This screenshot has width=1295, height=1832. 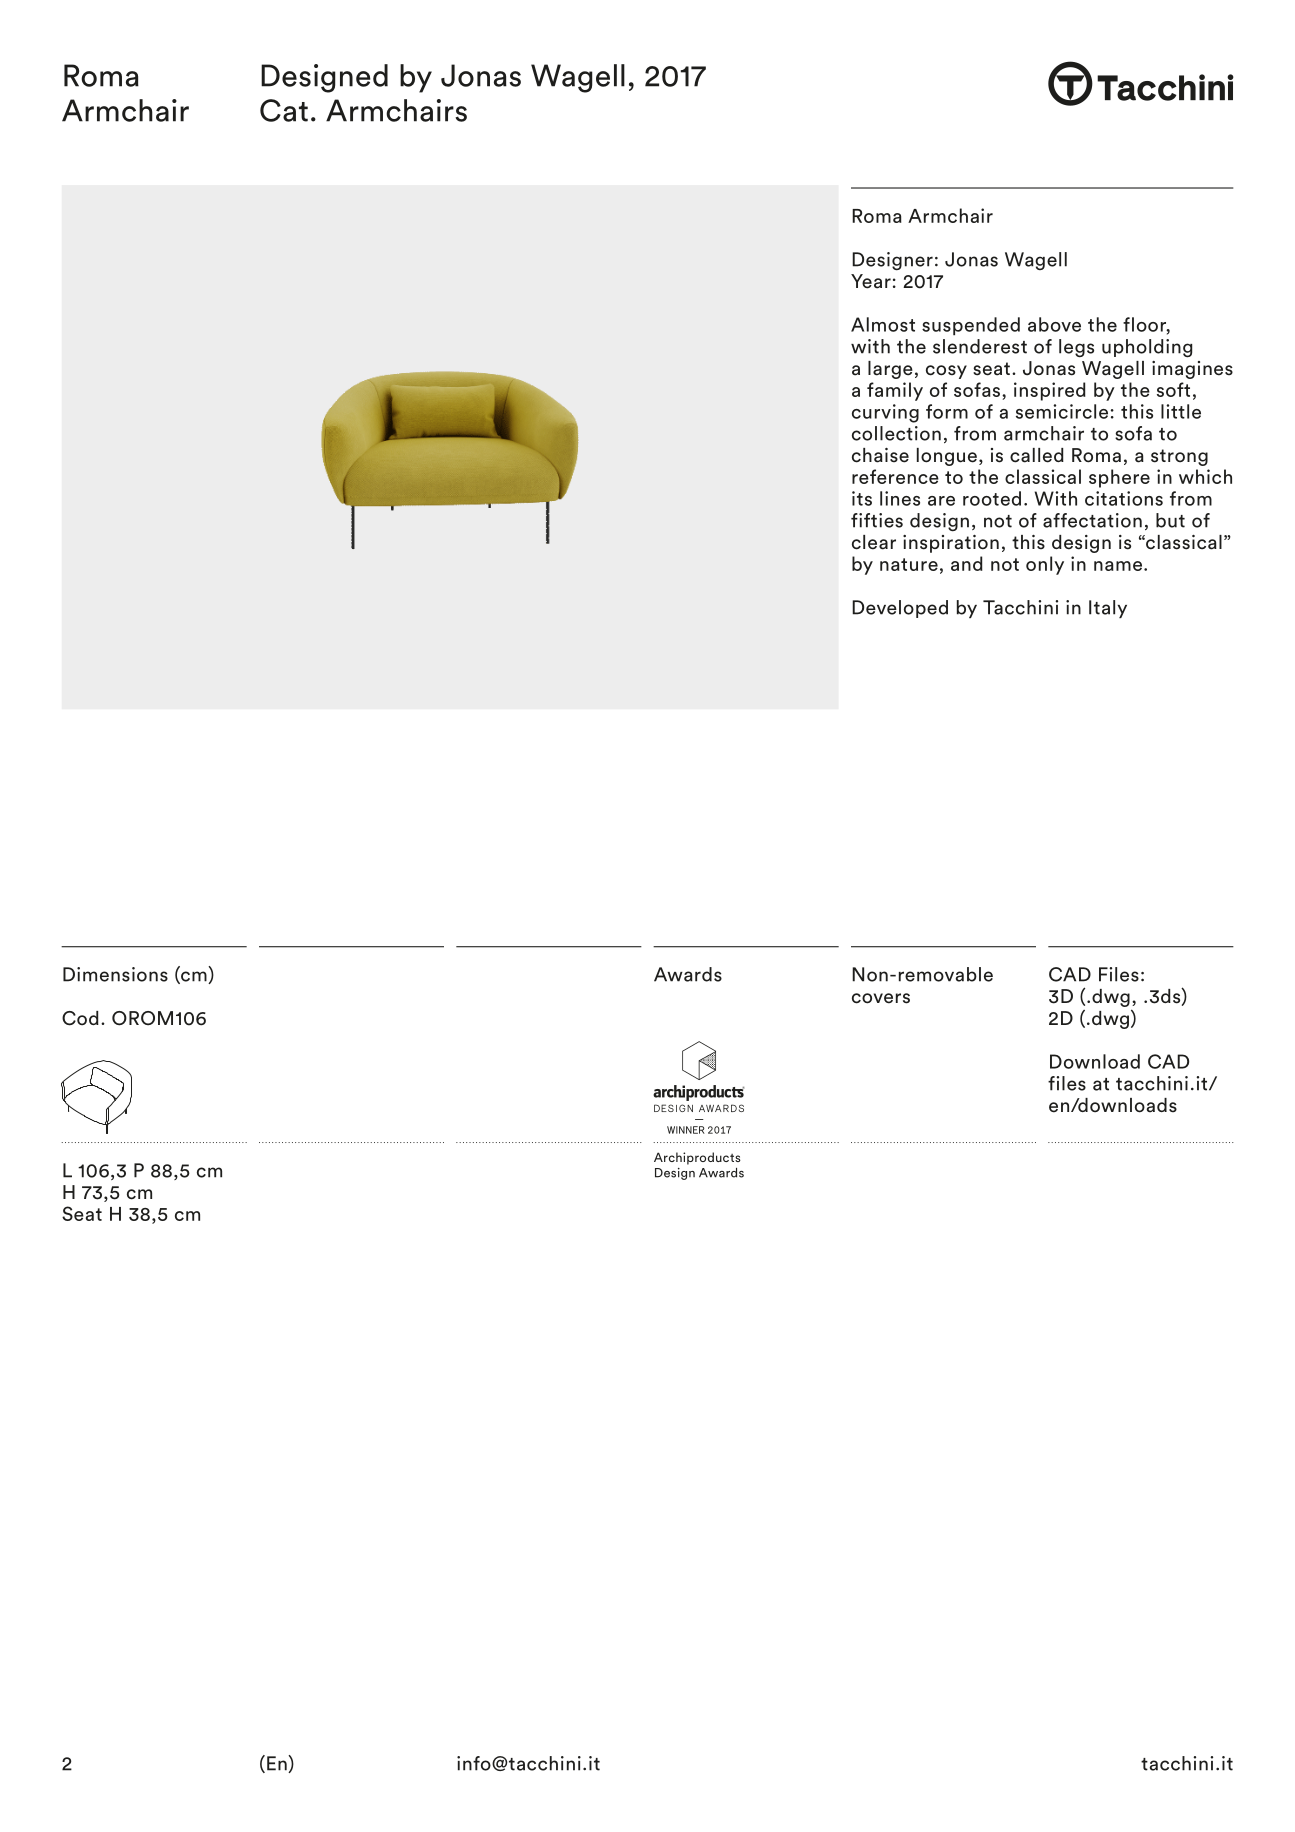 What do you see at coordinates (881, 998) in the screenshot?
I see `covers` at bounding box center [881, 998].
